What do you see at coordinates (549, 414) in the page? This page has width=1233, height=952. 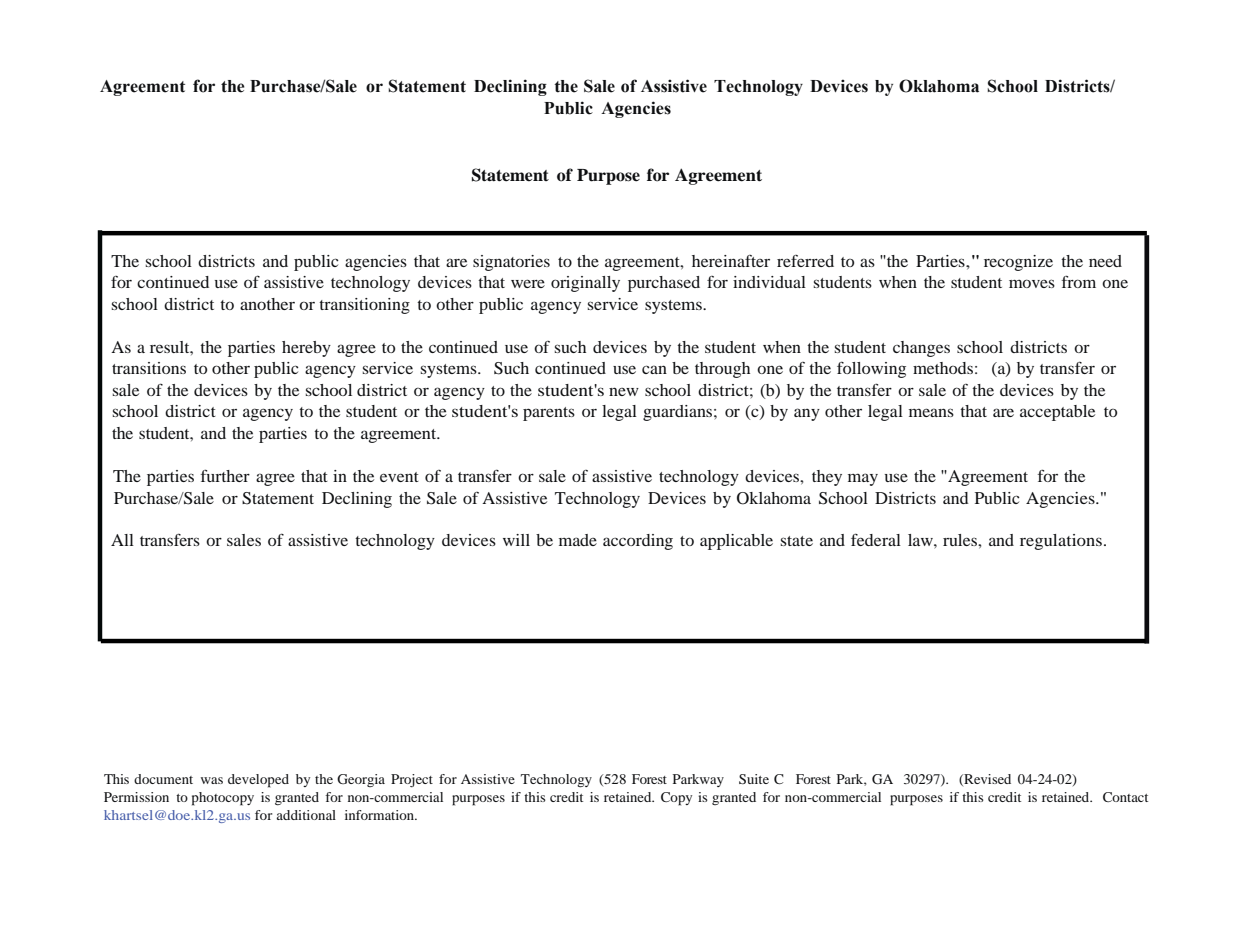 I see `parents` at bounding box center [549, 414].
